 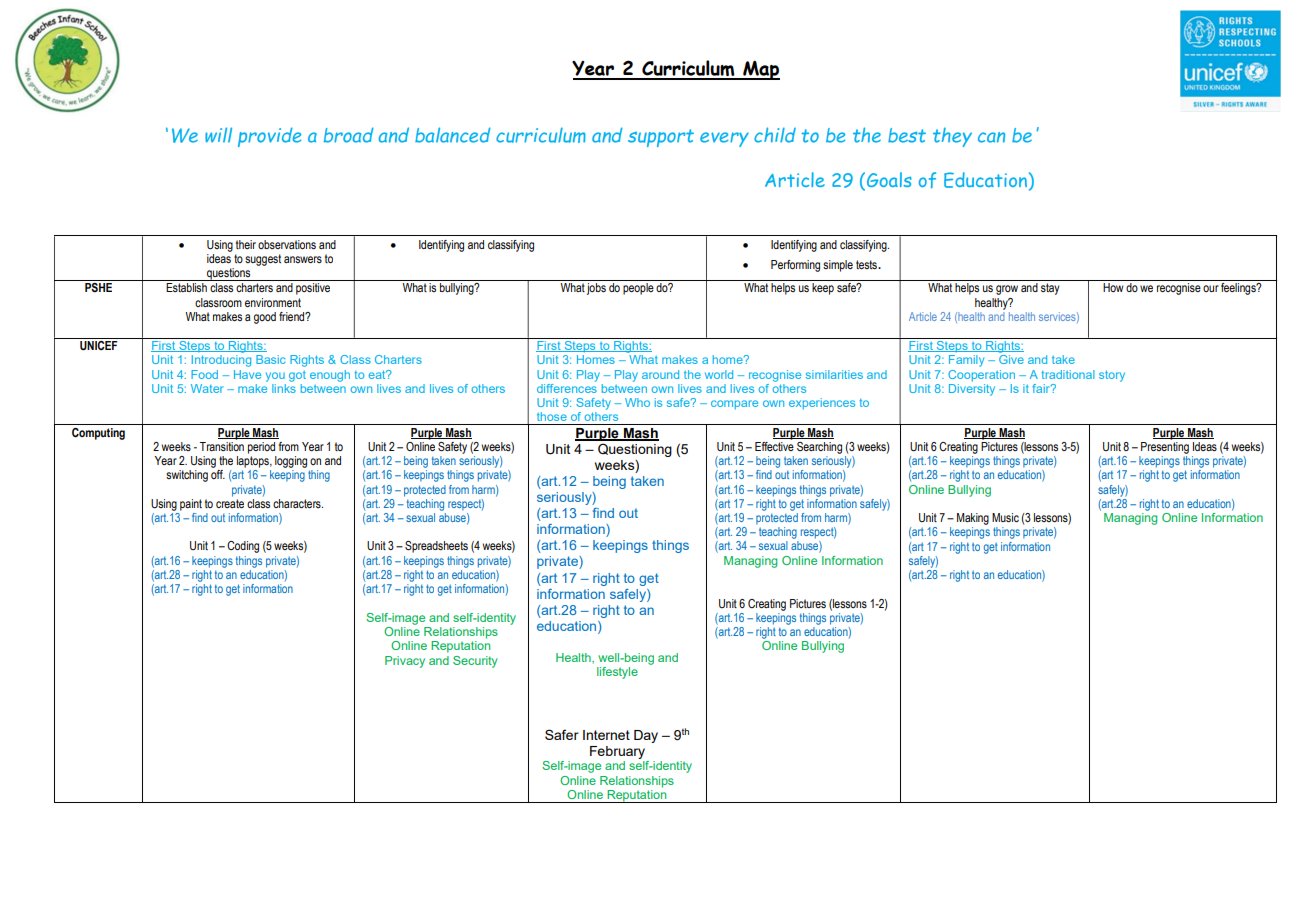 What do you see at coordinates (991, 137) in the screenshot?
I see `can` at bounding box center [991, 137].
